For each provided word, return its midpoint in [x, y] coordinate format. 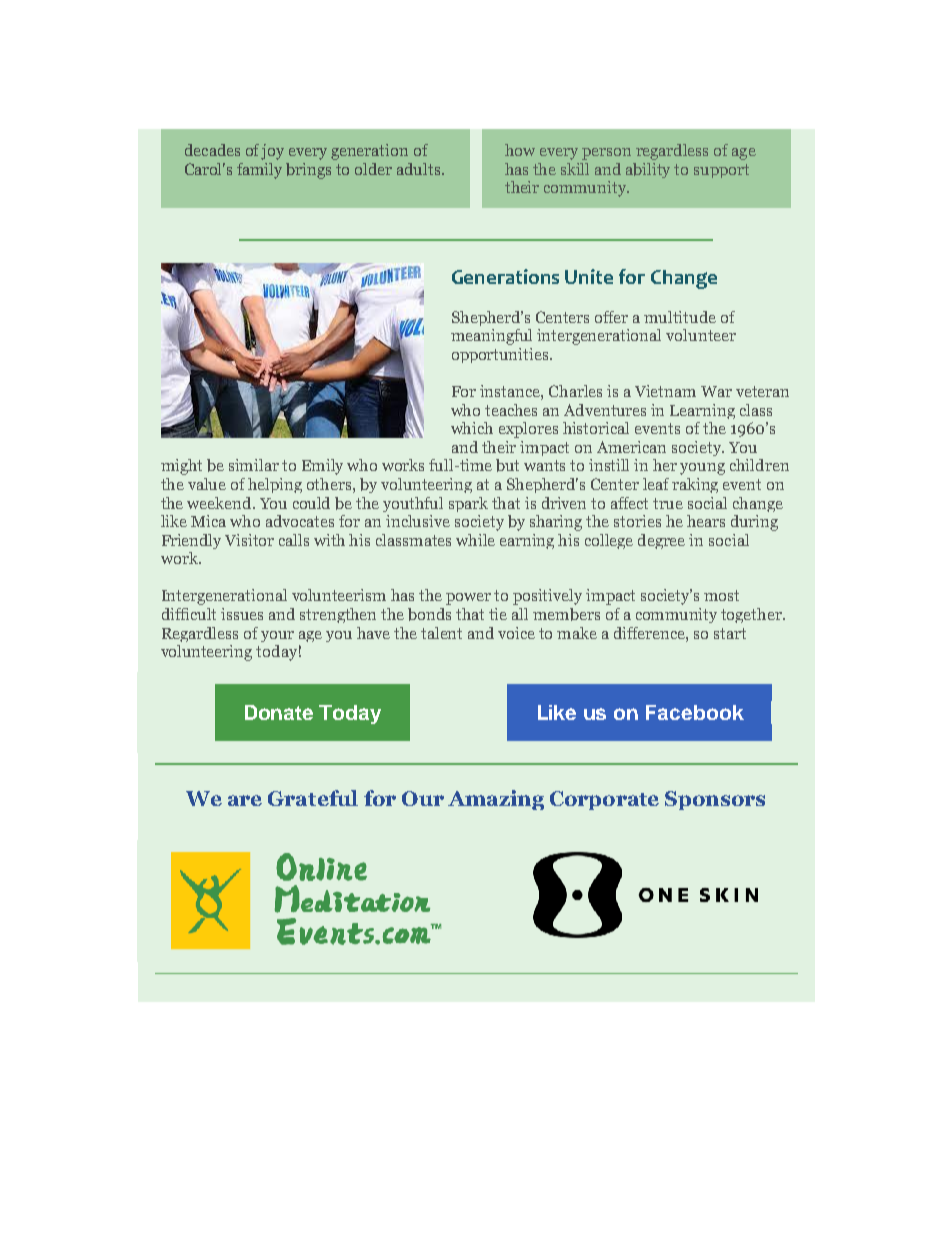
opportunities [501, 355]
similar [254, 465]
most [721, 595]
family [259, 171]
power [468, 599]
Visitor [249, 540]
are [245, 800]
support [721, 171]
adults [420, 169]
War [716, 391]
